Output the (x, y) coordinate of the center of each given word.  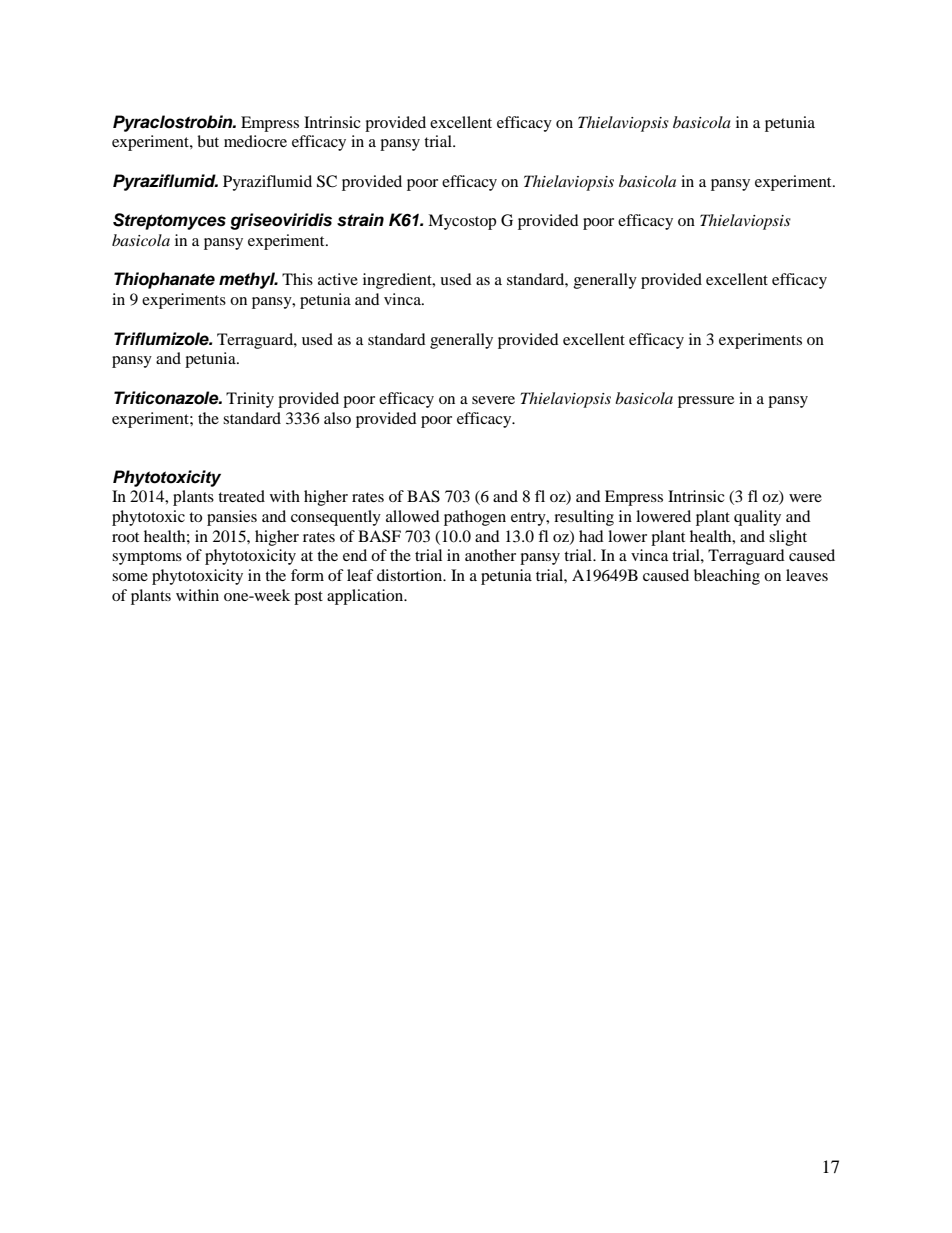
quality (757, 518)
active (338, 279)
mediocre (255, 141)
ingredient (398, 281)
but (208, 141)
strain (360, 220)
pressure (706, 402)
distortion (411, 575)
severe (493, 400)
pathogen (475, 518)
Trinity (250, 400)
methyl (248, 280)
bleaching (727, 577)
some (130, 577)
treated (241, 496)
